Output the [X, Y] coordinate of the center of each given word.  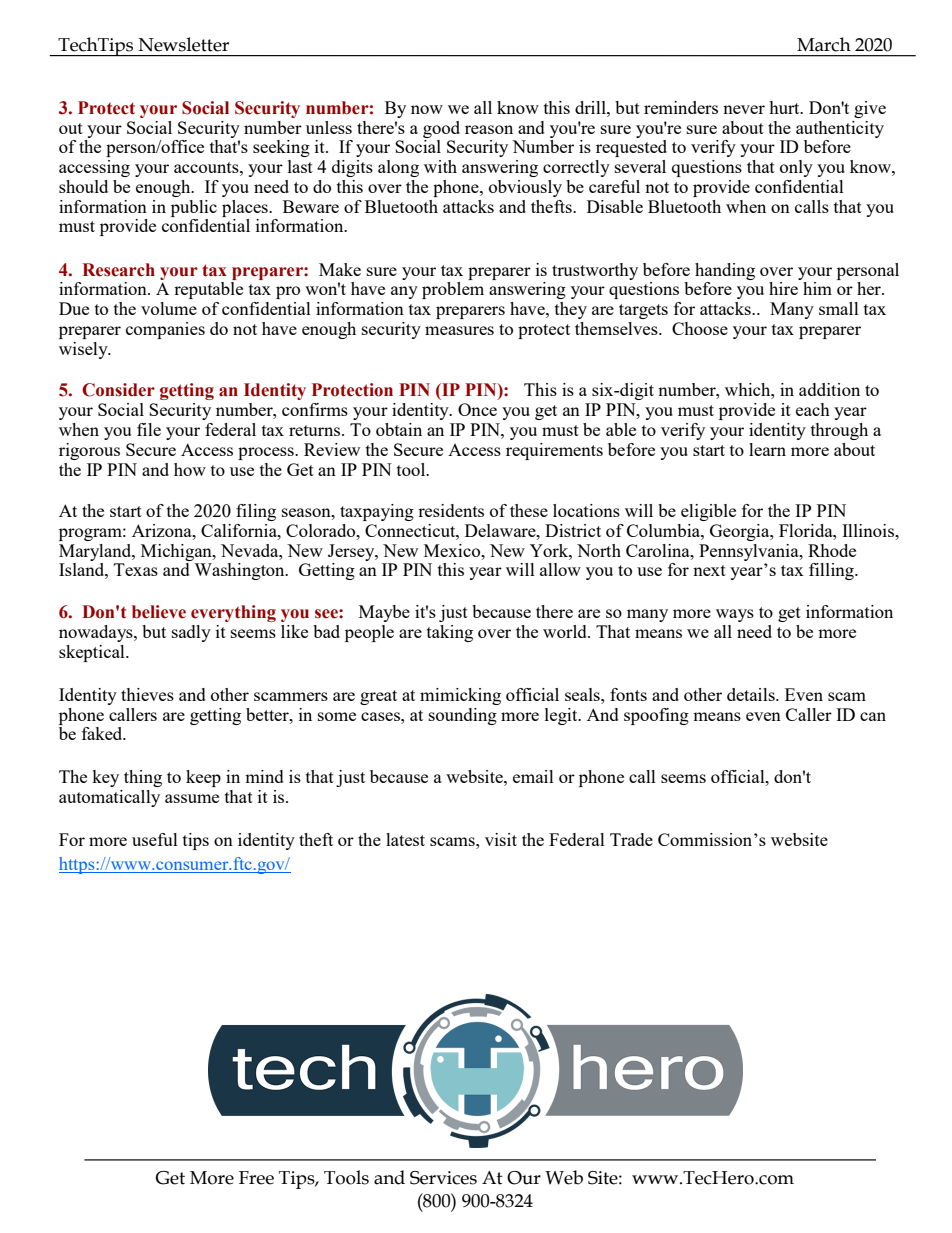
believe [159, 612]
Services [443, 1178]
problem [453, 290]
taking [450, 633]
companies [165, 330]
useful [155, 839]
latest [405, 839]
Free [256, 1178]
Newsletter [183, 44]
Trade [631, 839]
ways [735, 615]
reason [489, 129]
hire [783, 288]
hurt [785, 107]
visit [501, 839]
